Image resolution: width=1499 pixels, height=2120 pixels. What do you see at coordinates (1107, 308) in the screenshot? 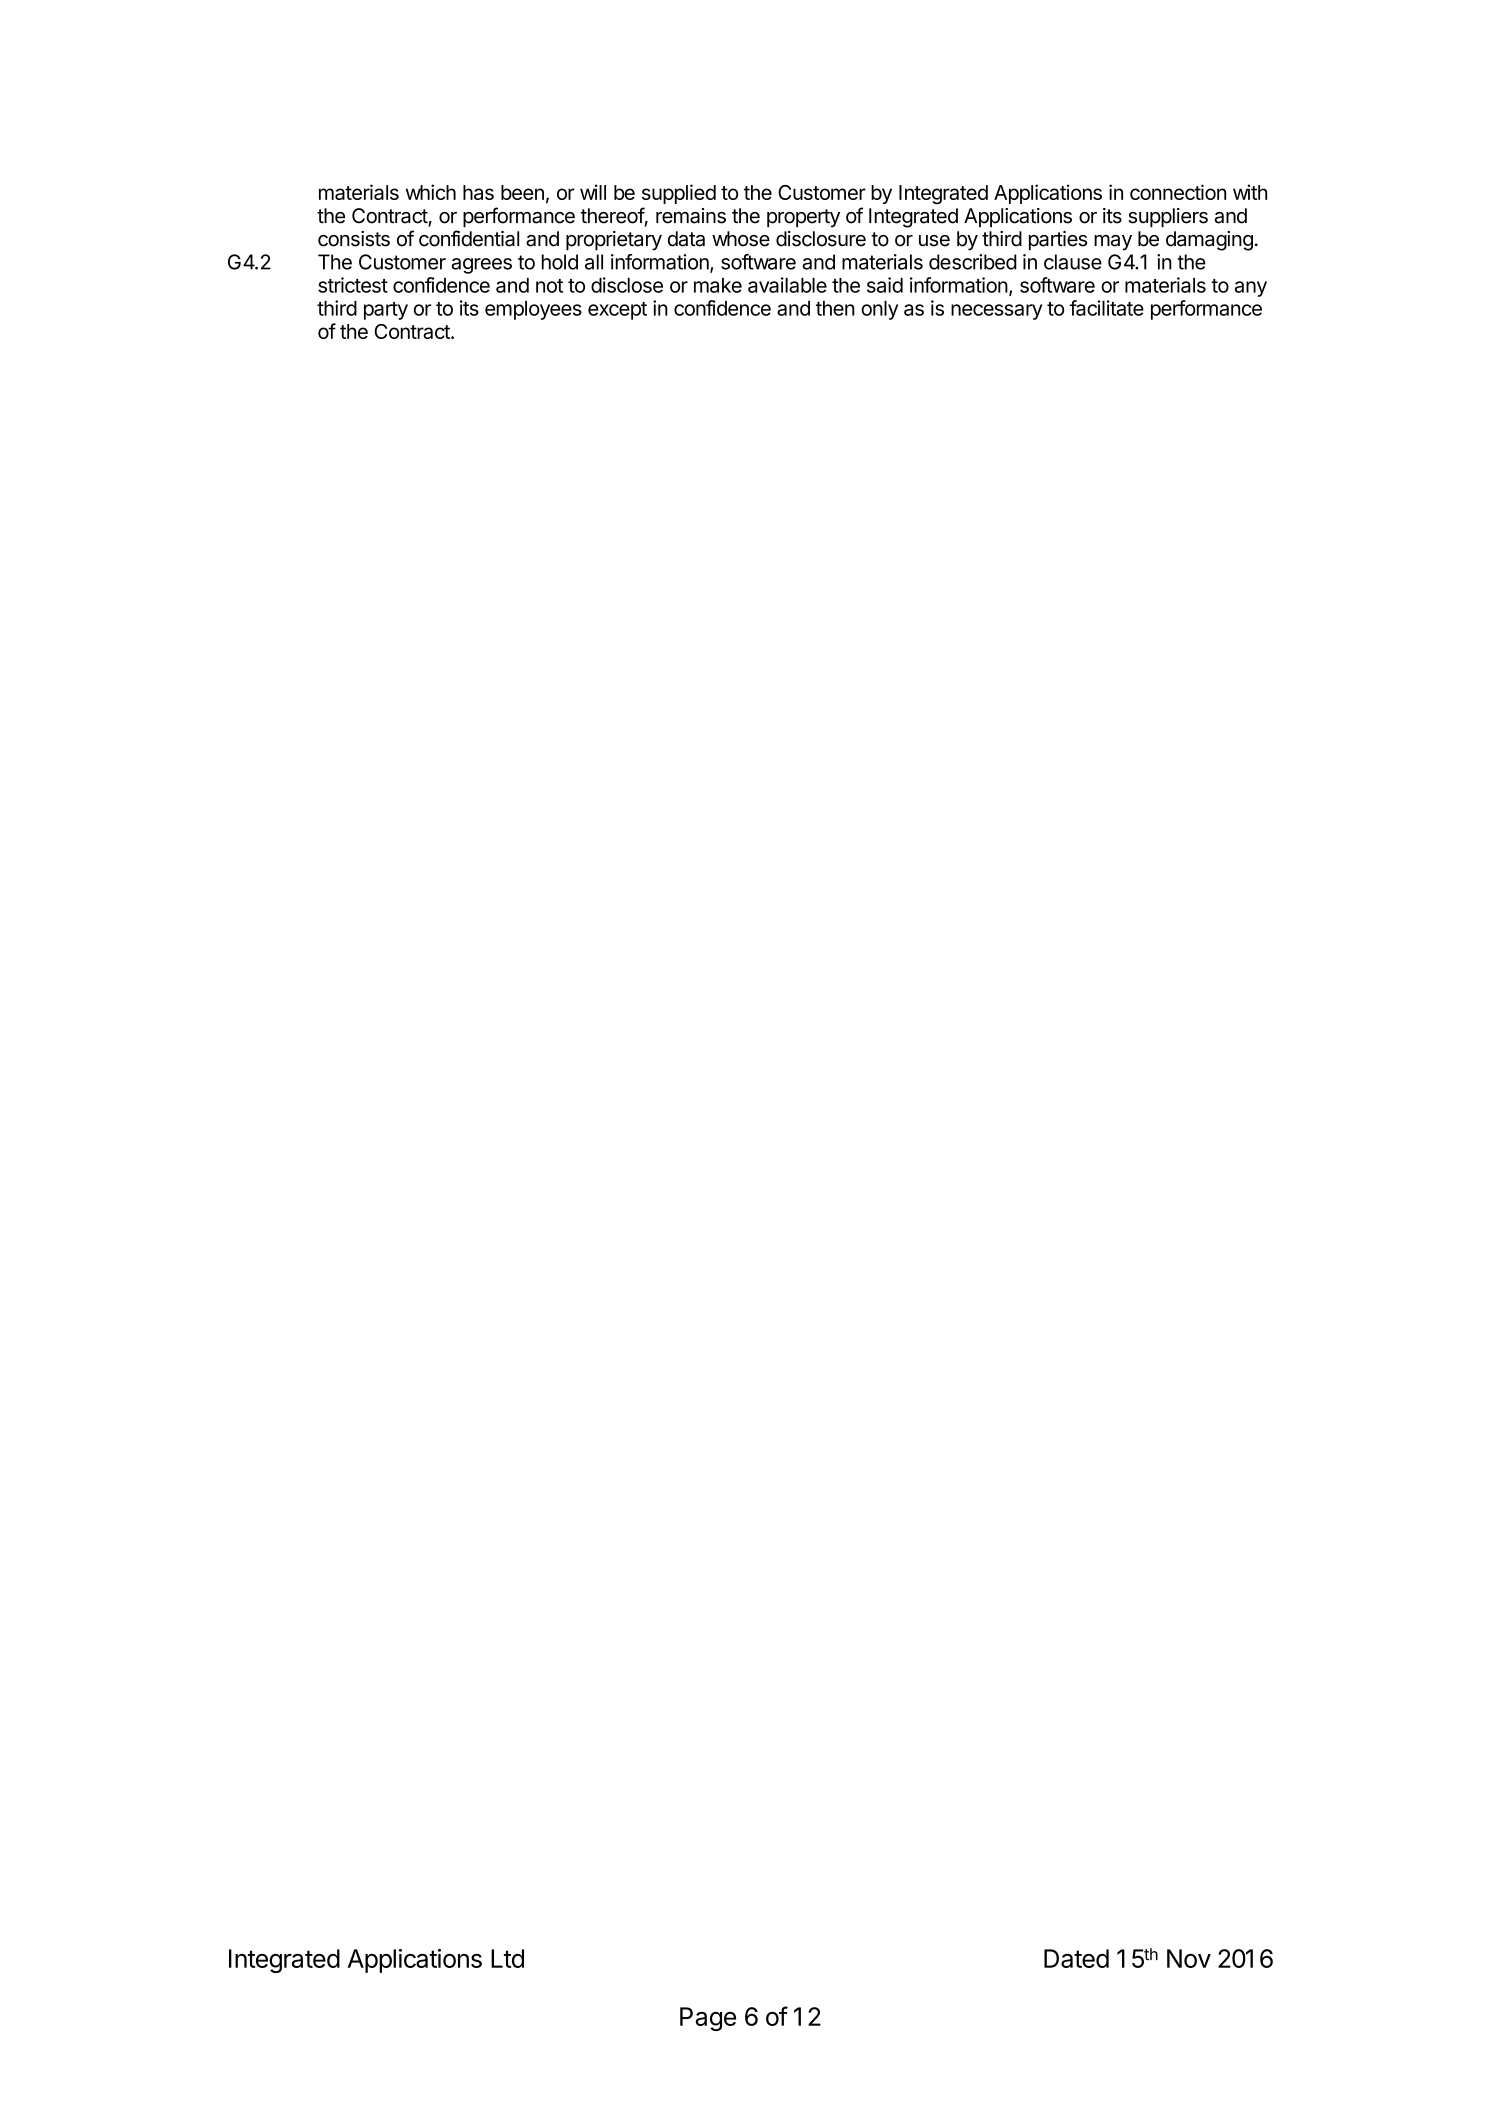
I see `facilitate` at bounding box center [1107, 308].
